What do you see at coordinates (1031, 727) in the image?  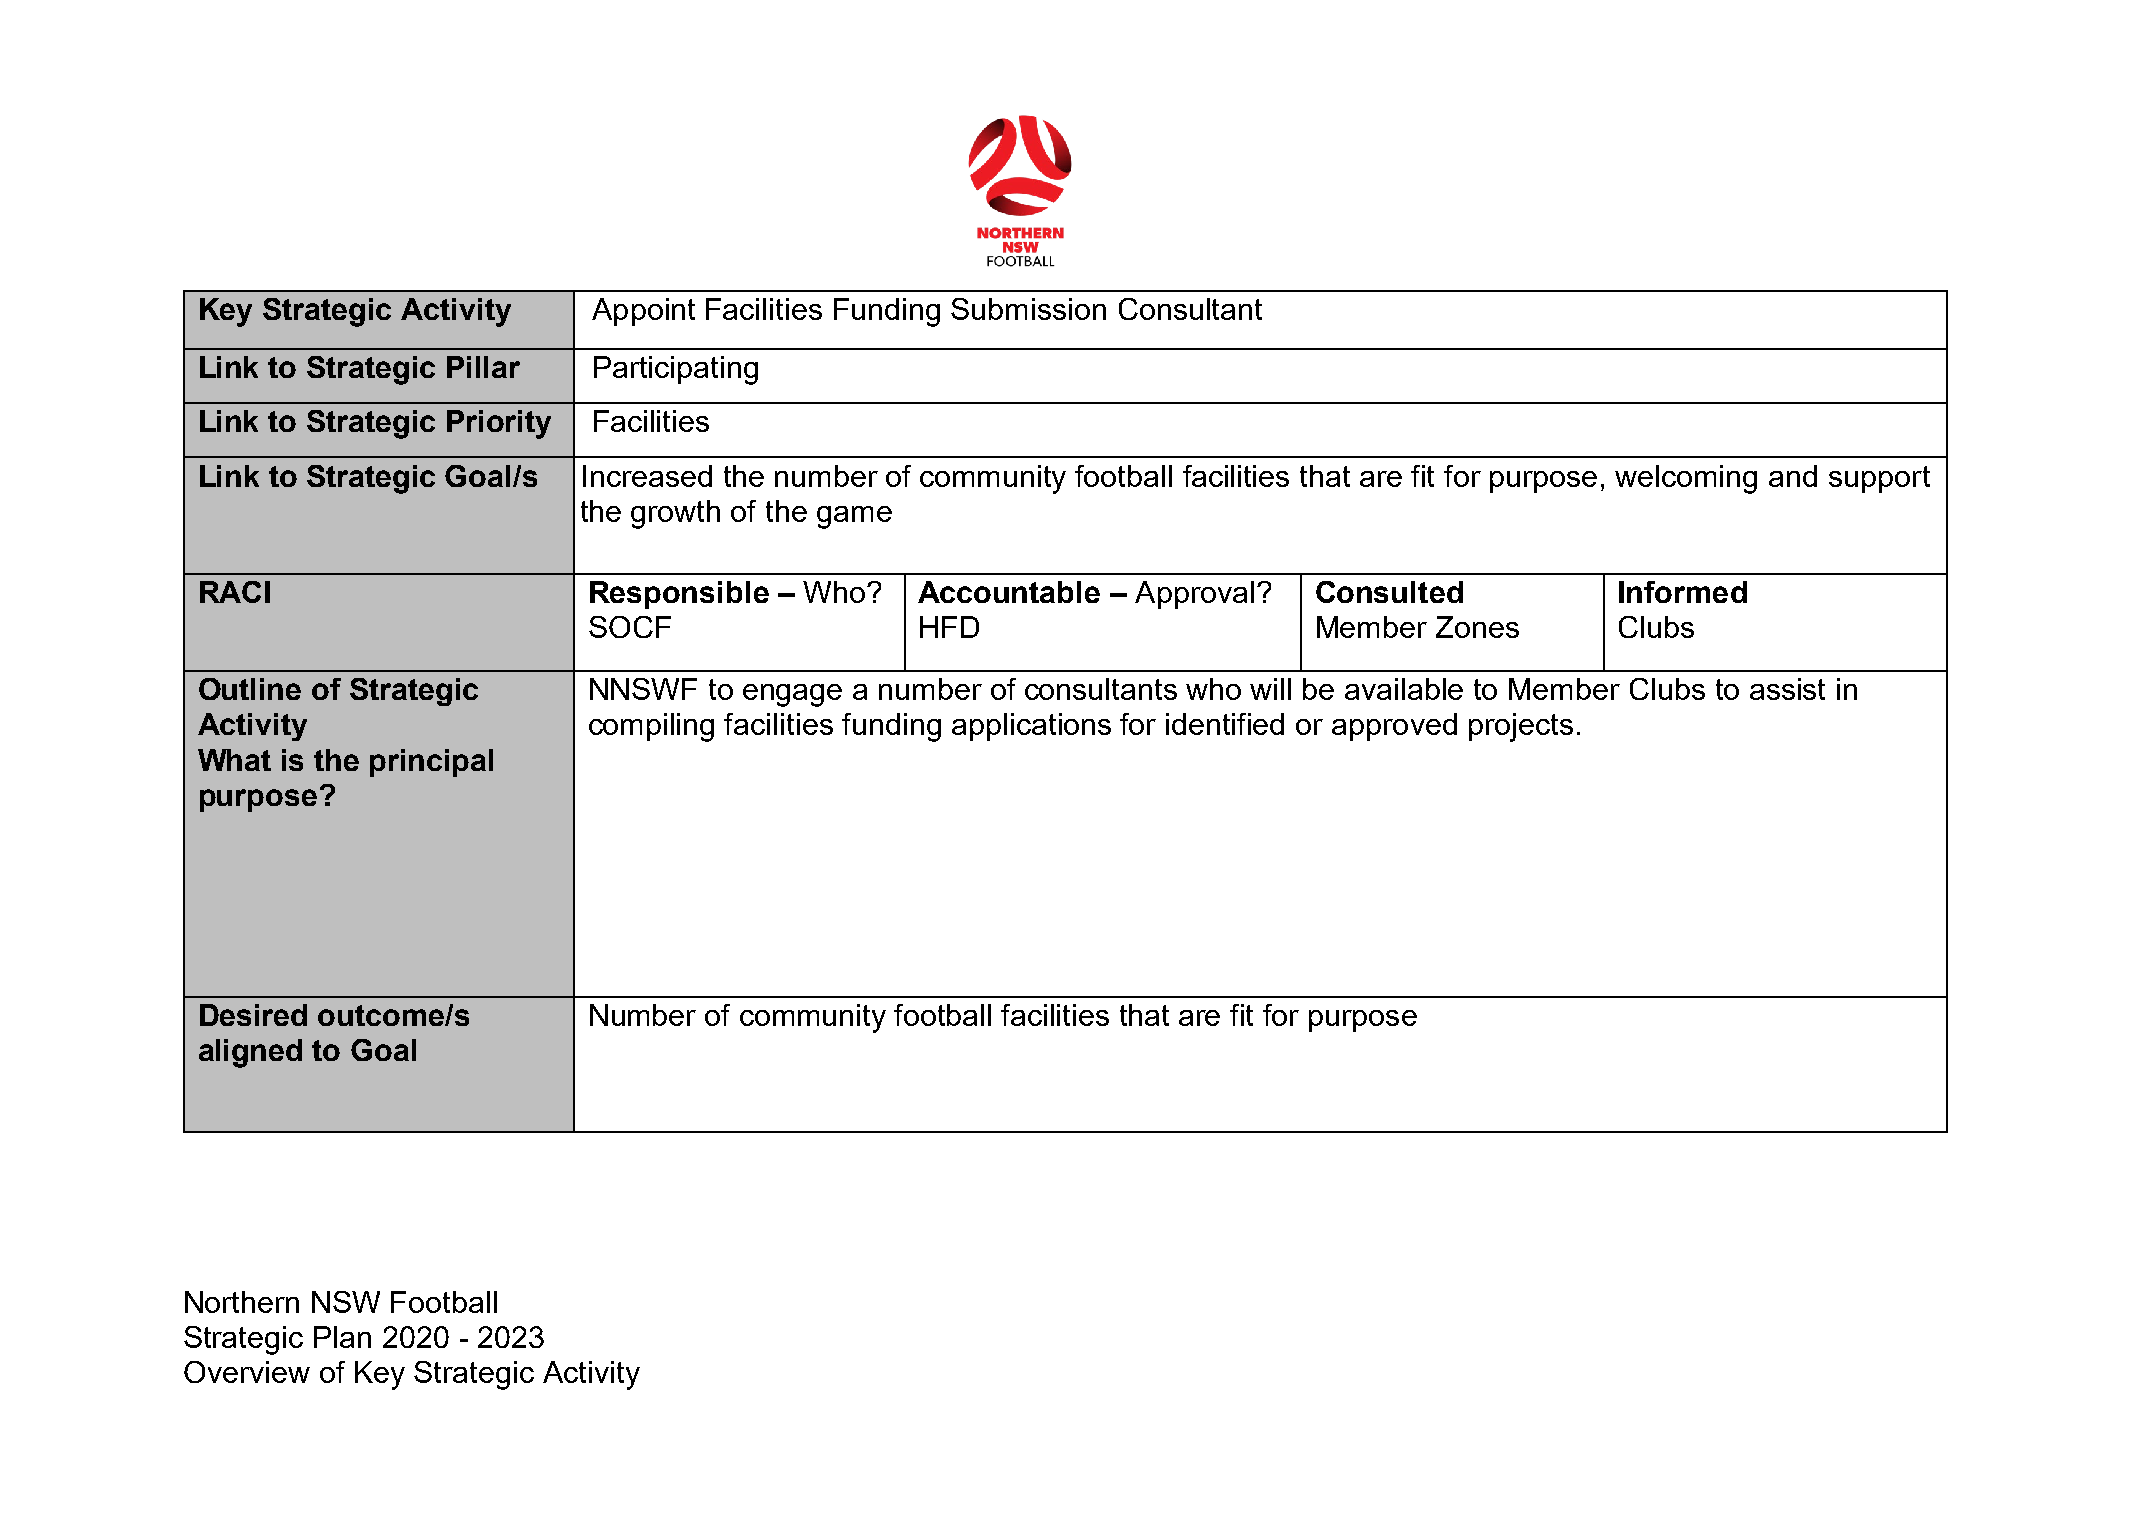 I see `applications` at bounding box center [1031, 727].
